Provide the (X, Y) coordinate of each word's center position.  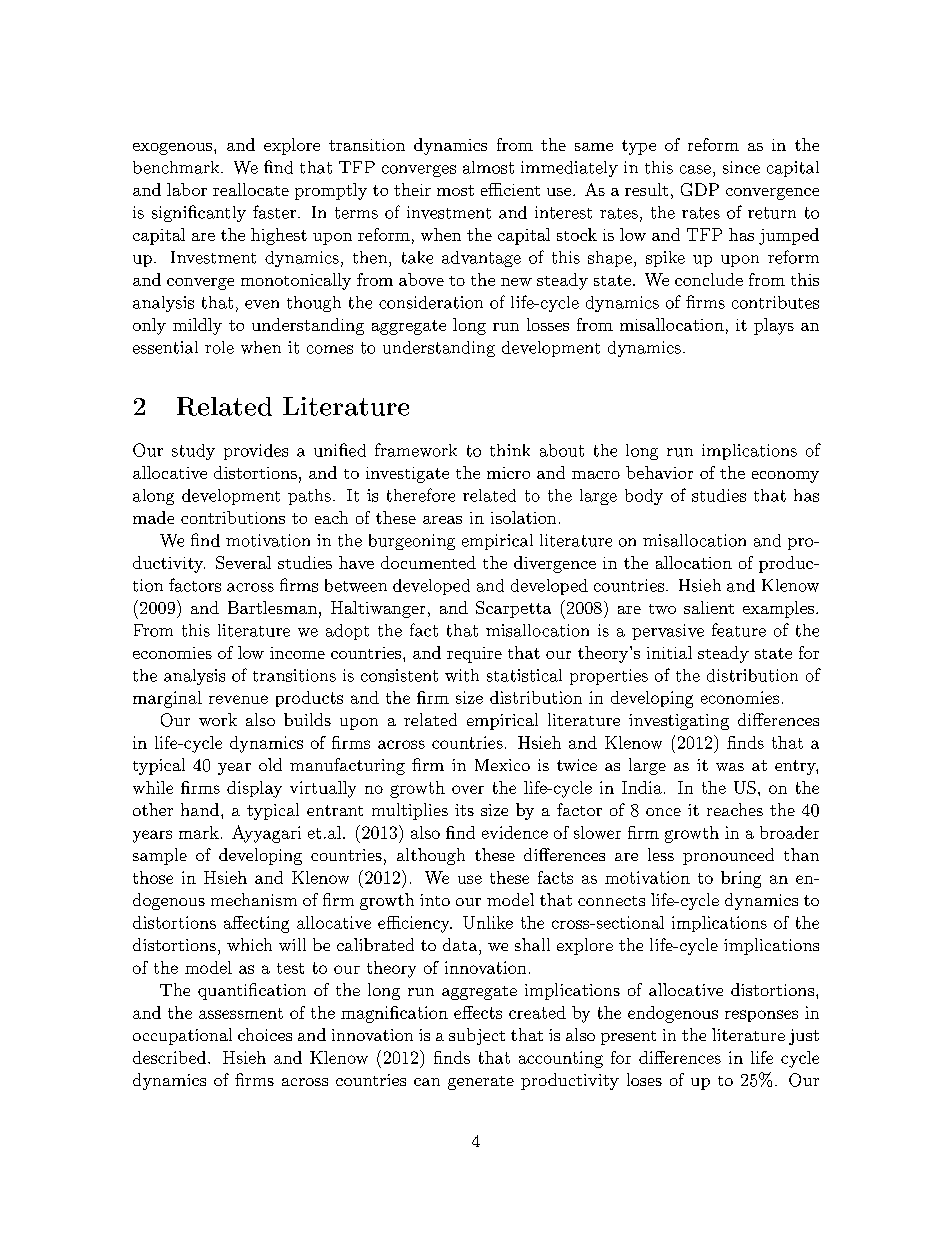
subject (477, 1036)
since (741, 167)
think (510, 450)
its (464, 810)
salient (709, 607)
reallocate (251, 189)
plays (774, 326)
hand (200, 809)
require (474, 655)
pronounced (728, 856)
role (219, 347)
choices (265, 1034)
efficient (510, 189)
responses (761, 1016)
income (297, 653)
